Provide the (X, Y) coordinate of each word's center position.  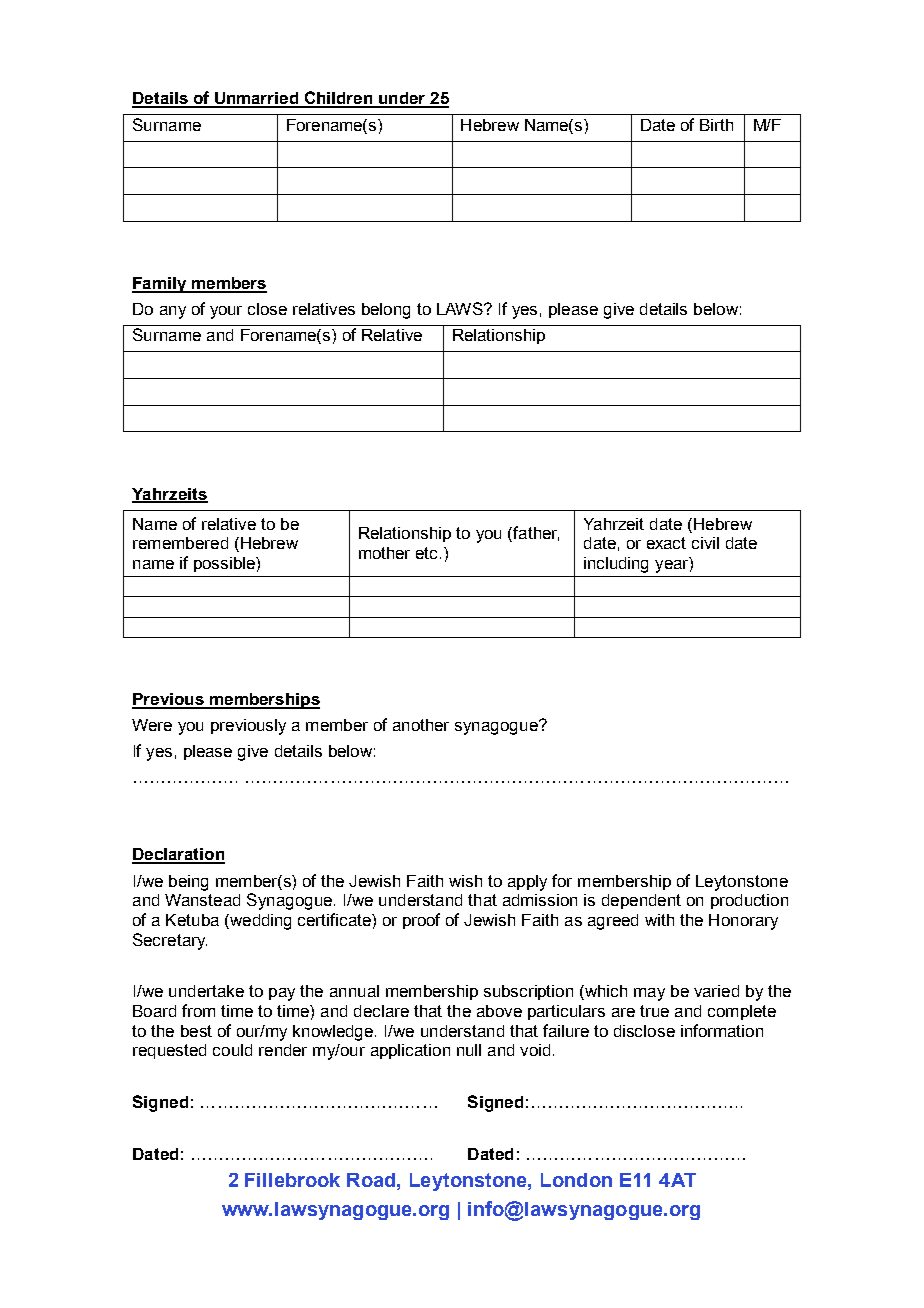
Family (160, 285)
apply (527, 883)
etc (428, 553)
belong (386, 311)
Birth (716, 125)
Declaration (178, 855)
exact (666, 543)
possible (225, 564)
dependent (641, 901)
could (232, 1050)
